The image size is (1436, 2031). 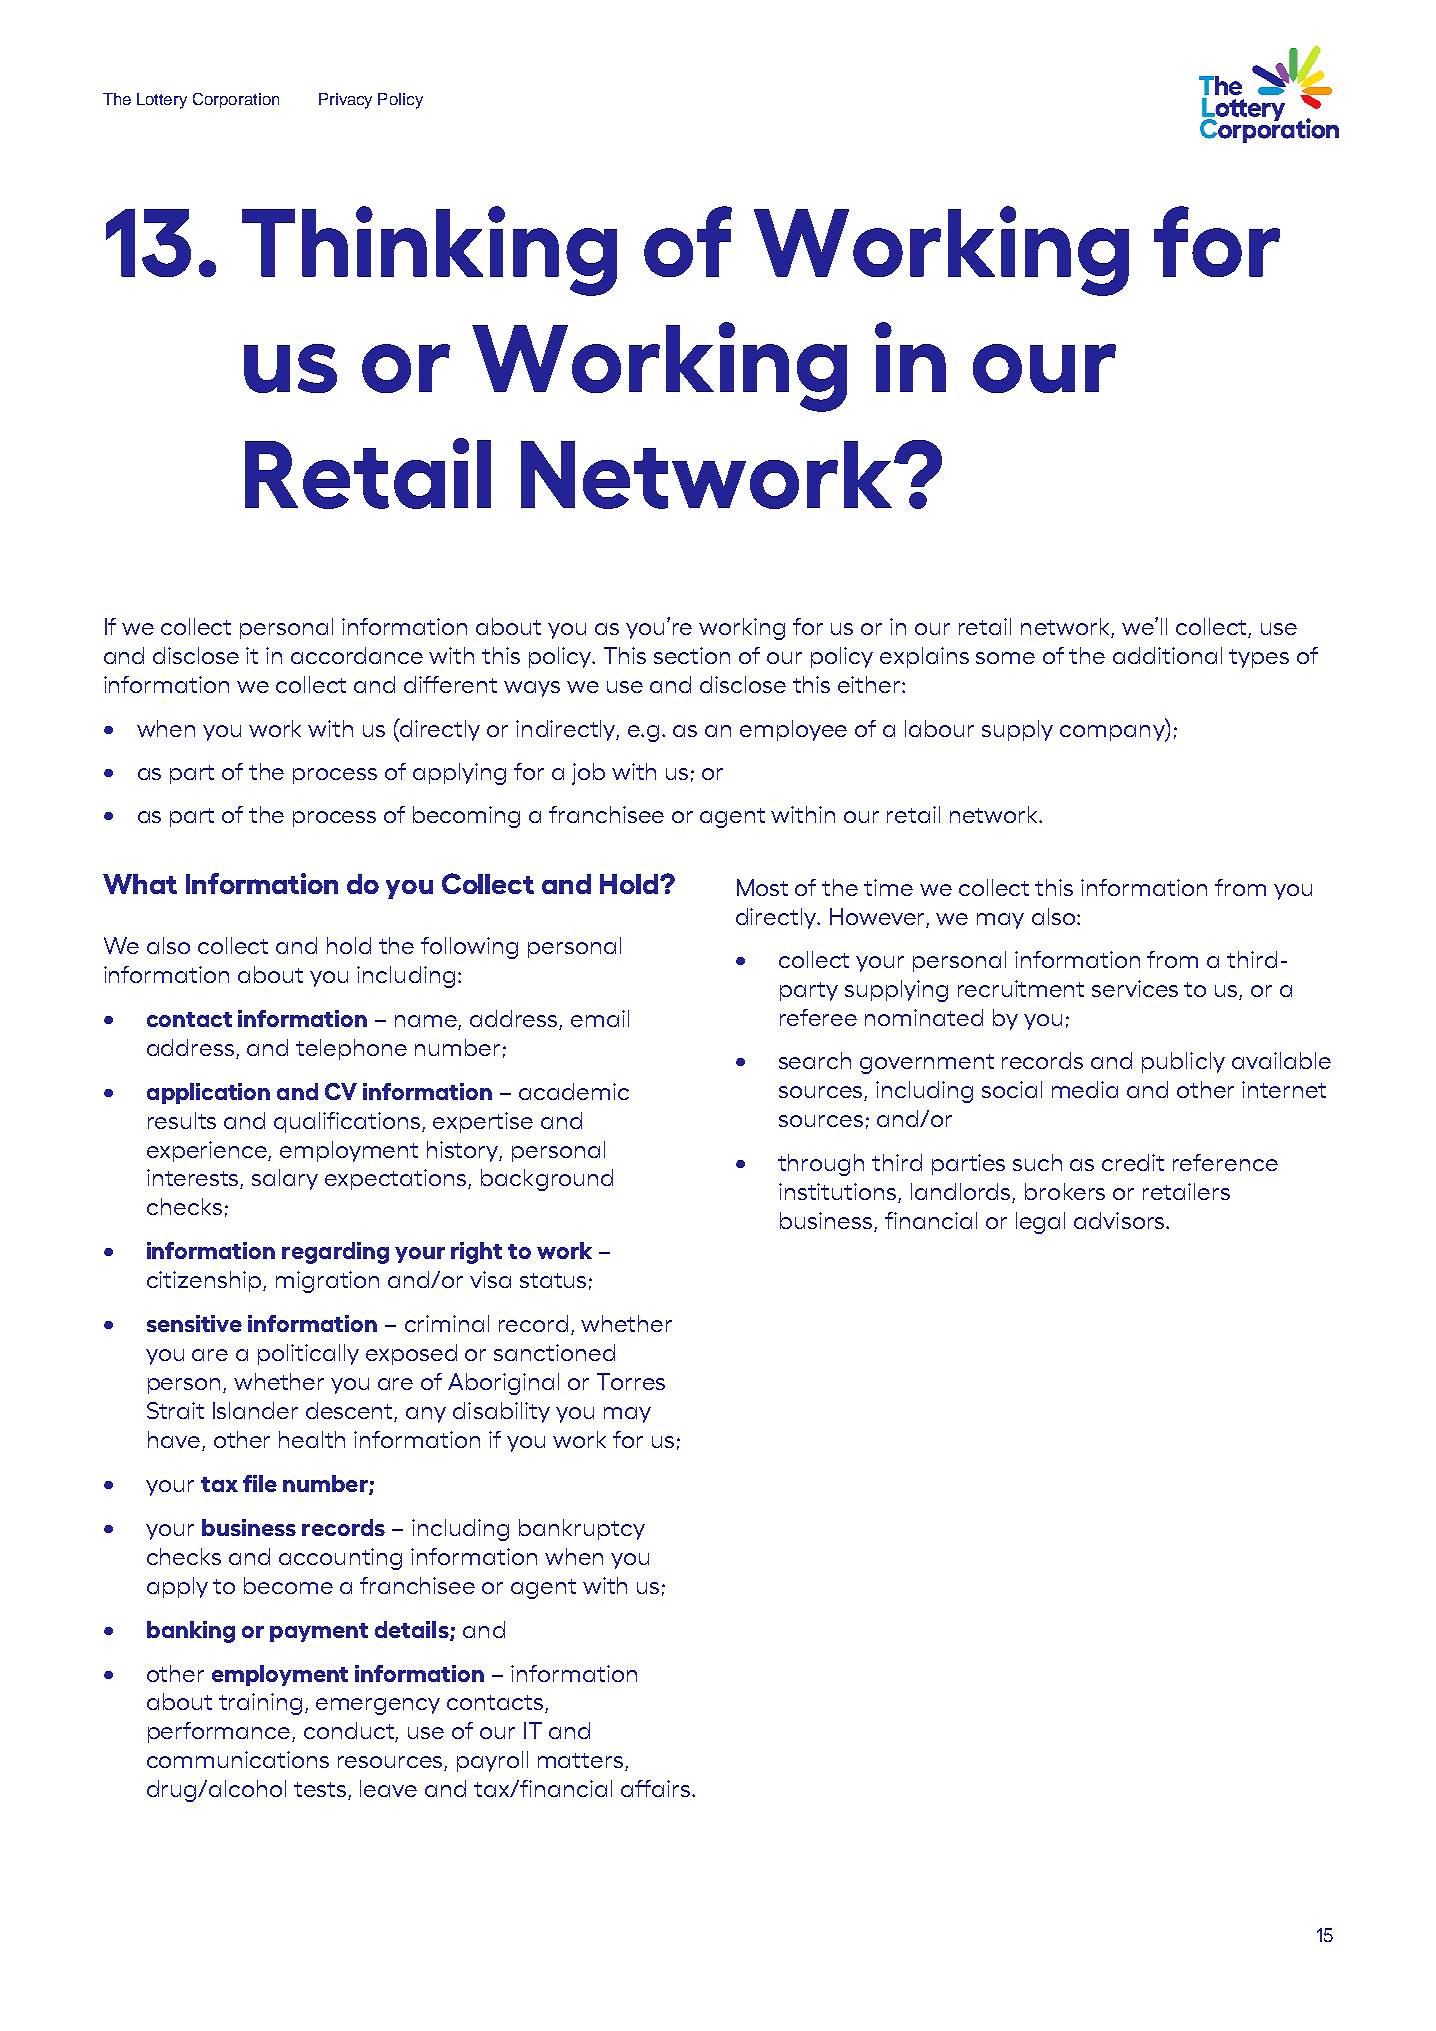 What do you see at coordinates (236, 100) in the image?
I see `Corporation` at bounding box center [236, 100].
